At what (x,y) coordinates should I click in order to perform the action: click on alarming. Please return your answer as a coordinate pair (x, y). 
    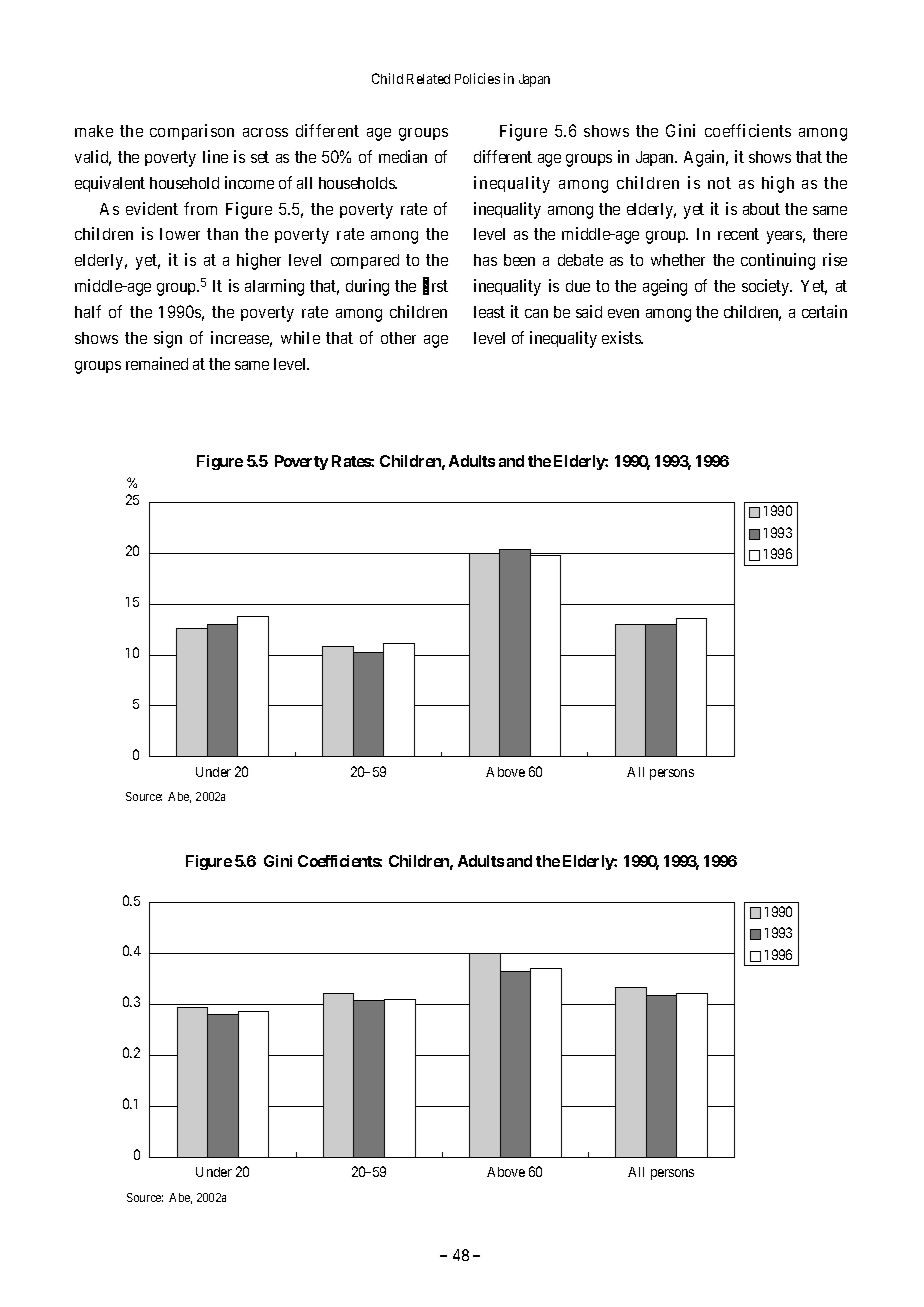
    Looking at the image, I should click on (274, 287).
